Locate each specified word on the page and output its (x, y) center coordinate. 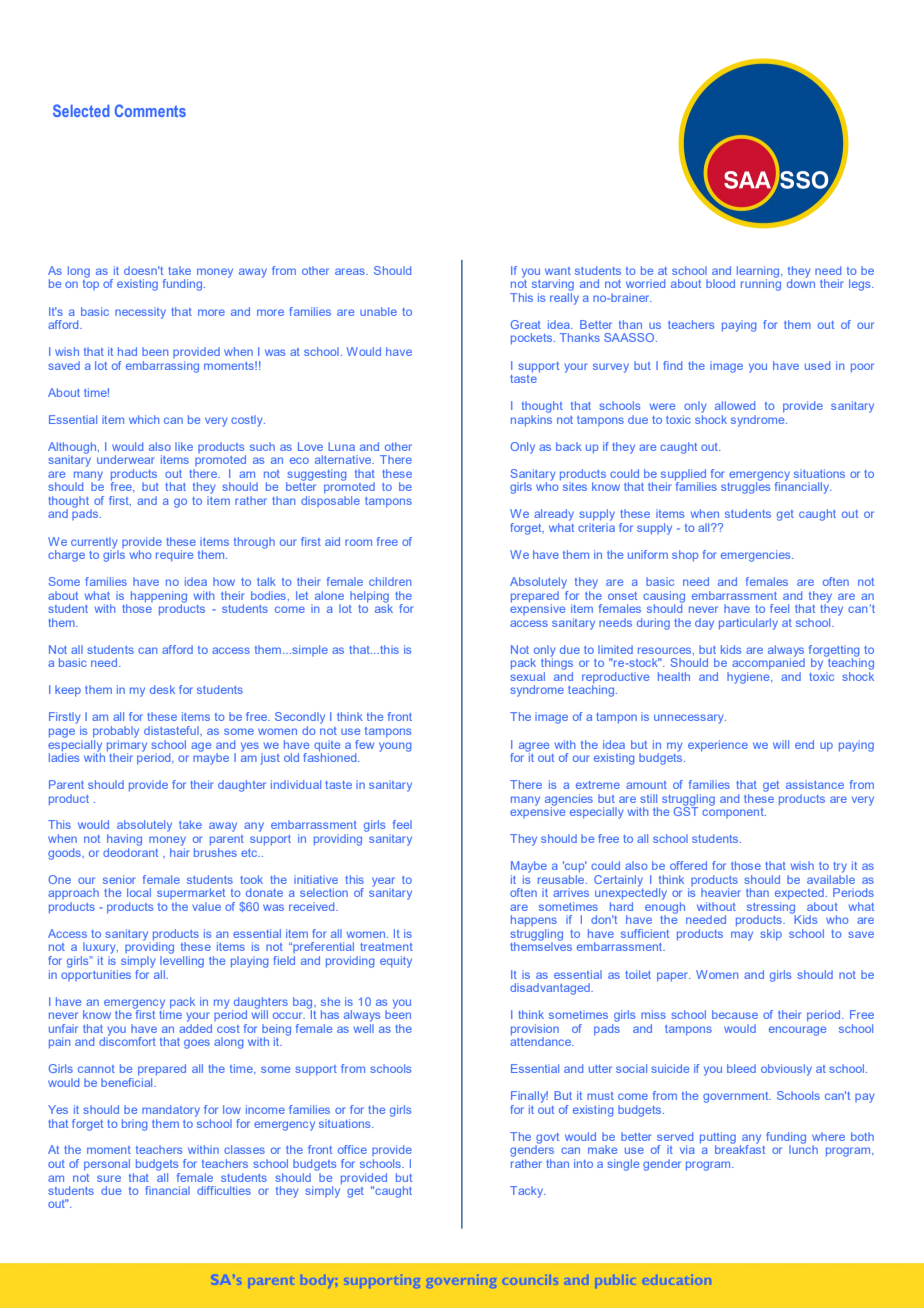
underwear (125, 459)
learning (758, 273)
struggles (745, 487)
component (734, 811)
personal (107, 1164)
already (554, 515)
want (558, 271)
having (124, 840)
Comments (150, 110)
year (383, 883)
